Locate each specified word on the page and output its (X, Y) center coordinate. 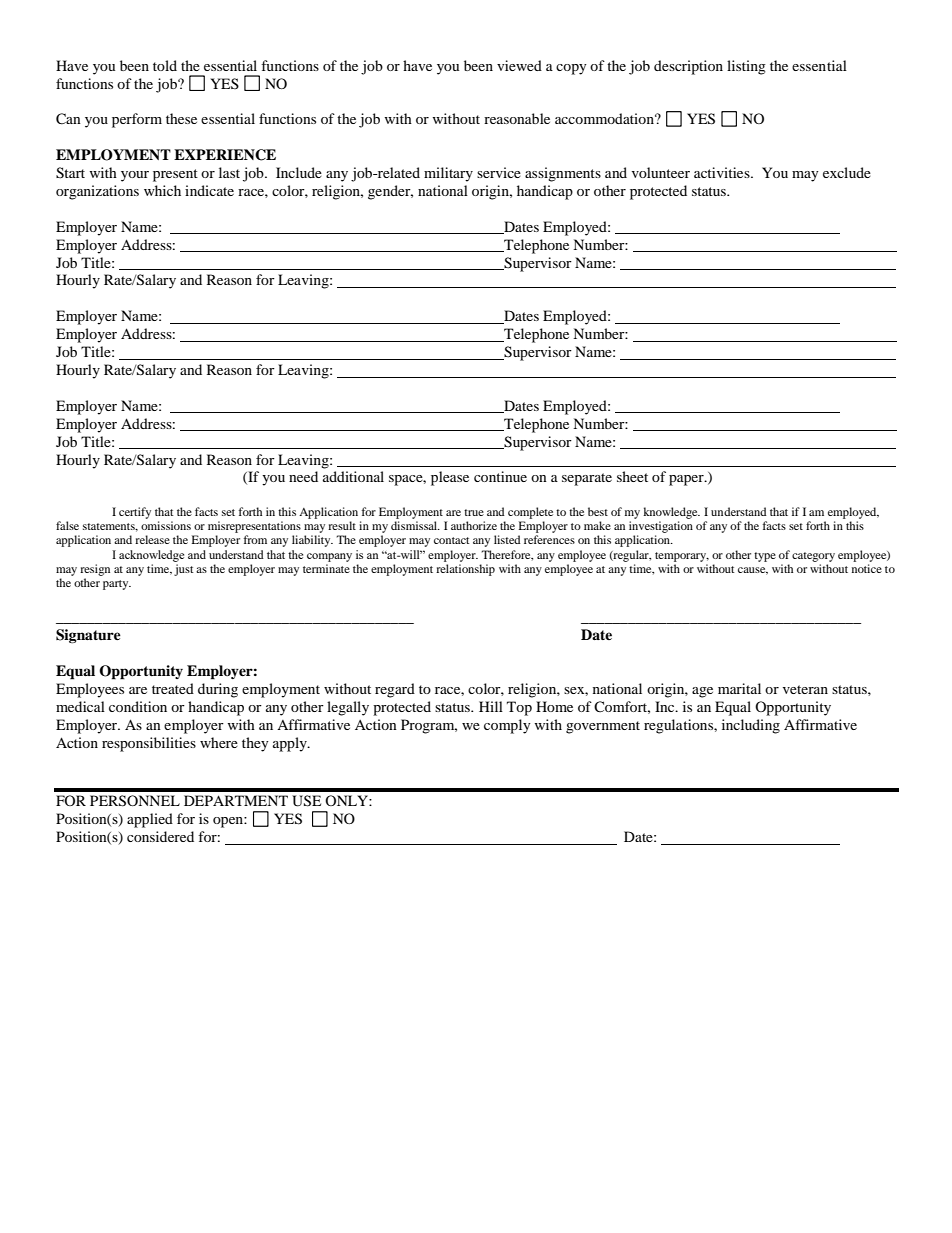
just (184, 570)
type (765, 557)
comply (507, 726)
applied (150, 820)
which (162, 190)
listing (746, 67)
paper (687, 480)
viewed (519, 65)
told (165, 65)
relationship (465, 570)
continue (500, 476)
